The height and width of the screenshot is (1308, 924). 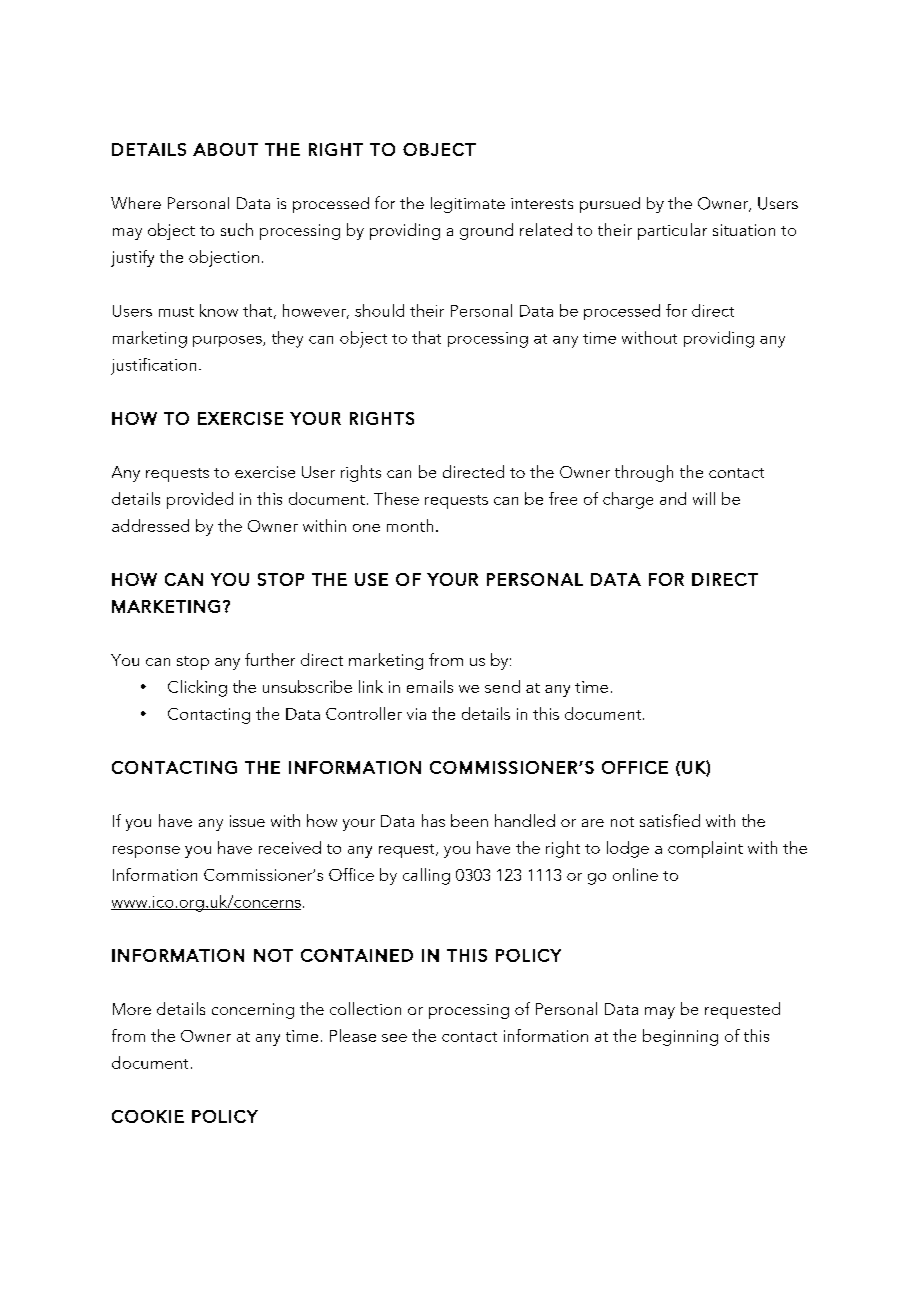 What do you see at coordinates (247, 821) in the screenshot?
I see `issue` at bounding box center [247, 821].
